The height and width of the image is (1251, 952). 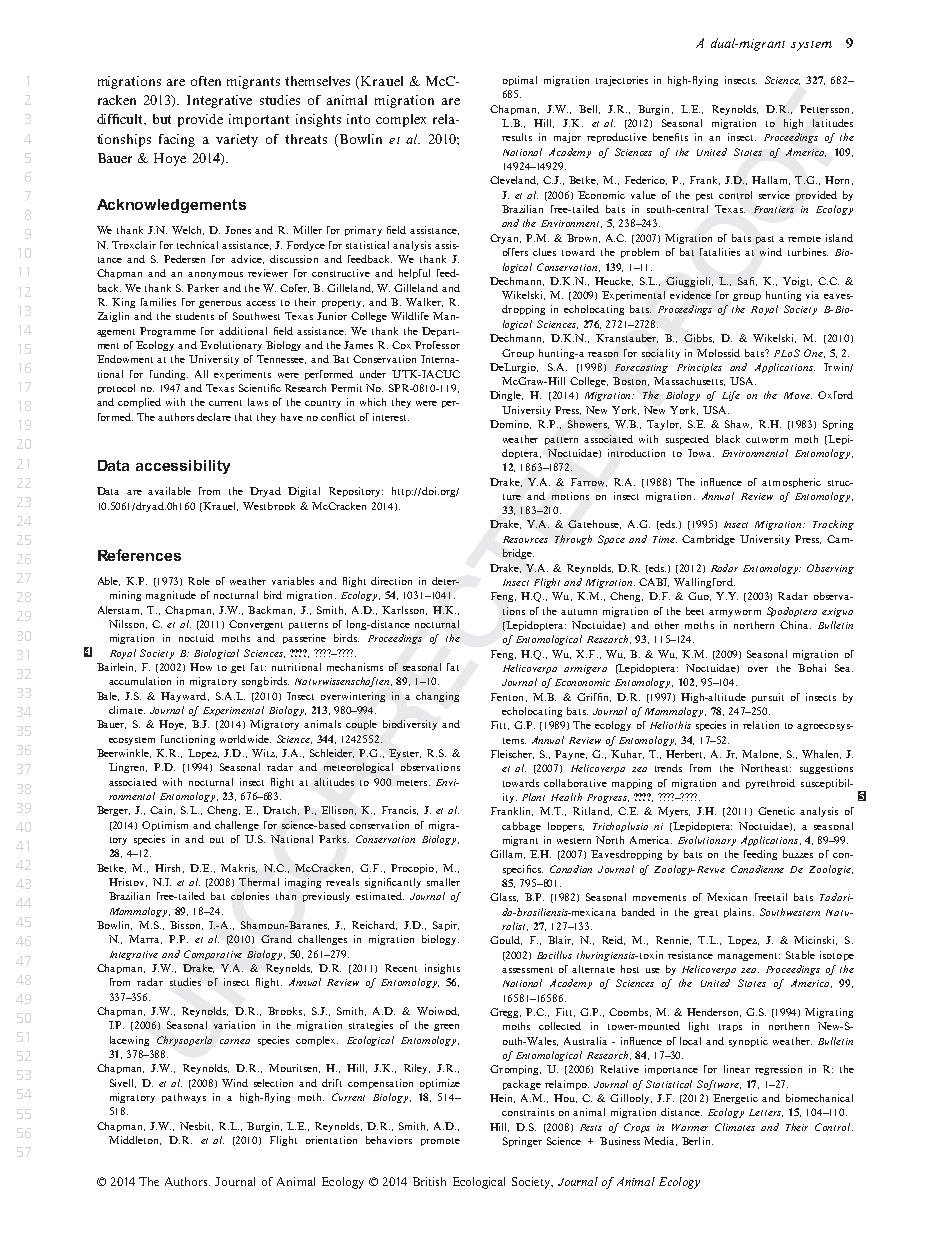 What do you see at coordinates (706, 914) in the image?
I see `great` at bounding box center [706, 914].
